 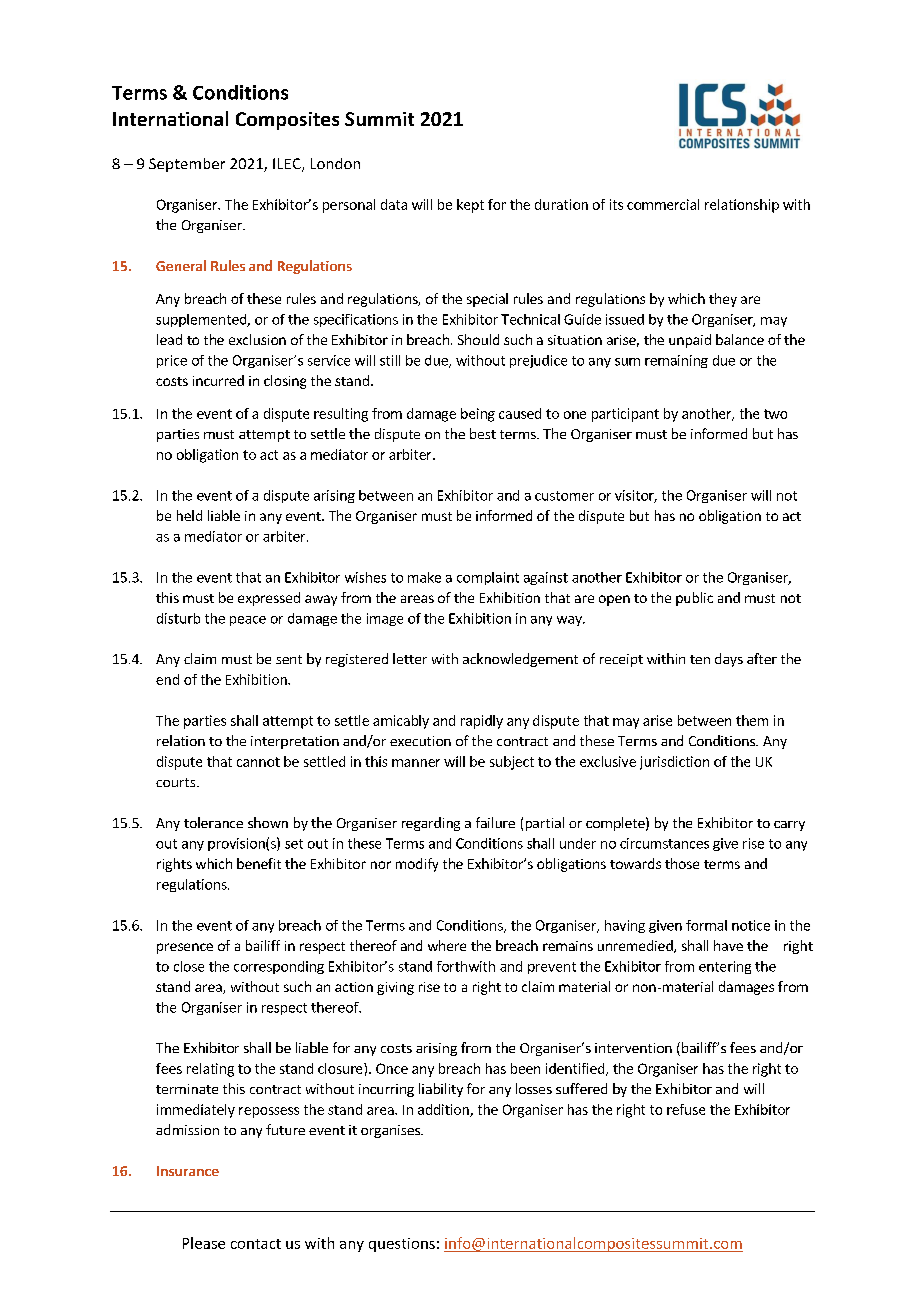 What do you see at coordinates (663, 204) in the document?
I see `commercial` at bounding box center [663, 204].
